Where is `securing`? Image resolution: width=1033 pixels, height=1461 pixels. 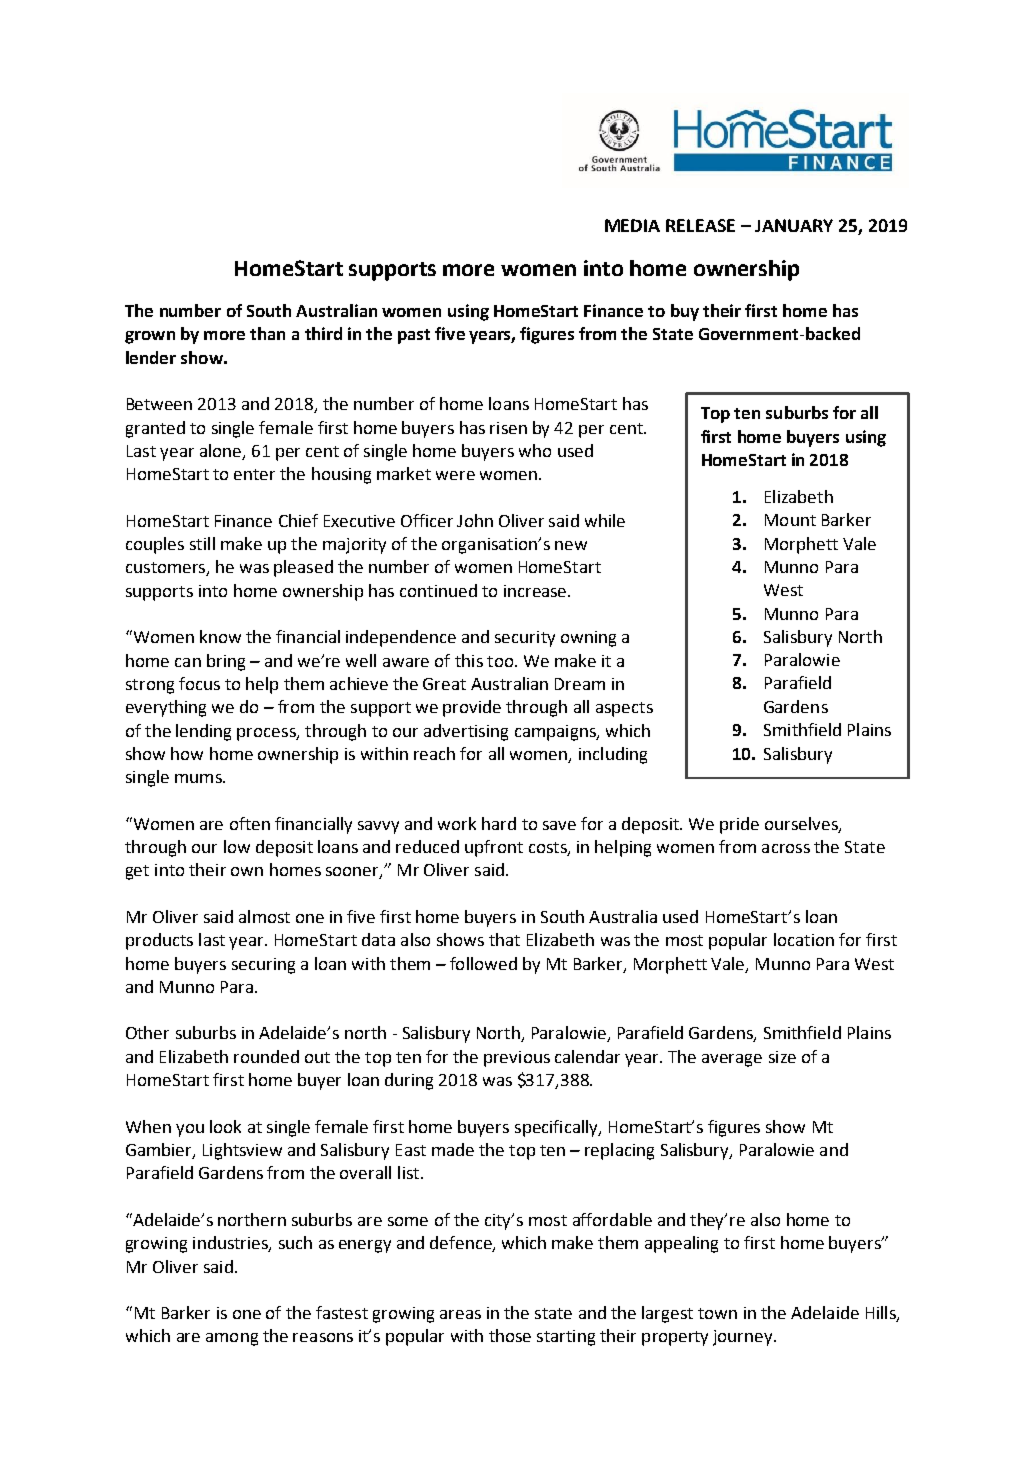
securing is located at coordinates (263, 966).
